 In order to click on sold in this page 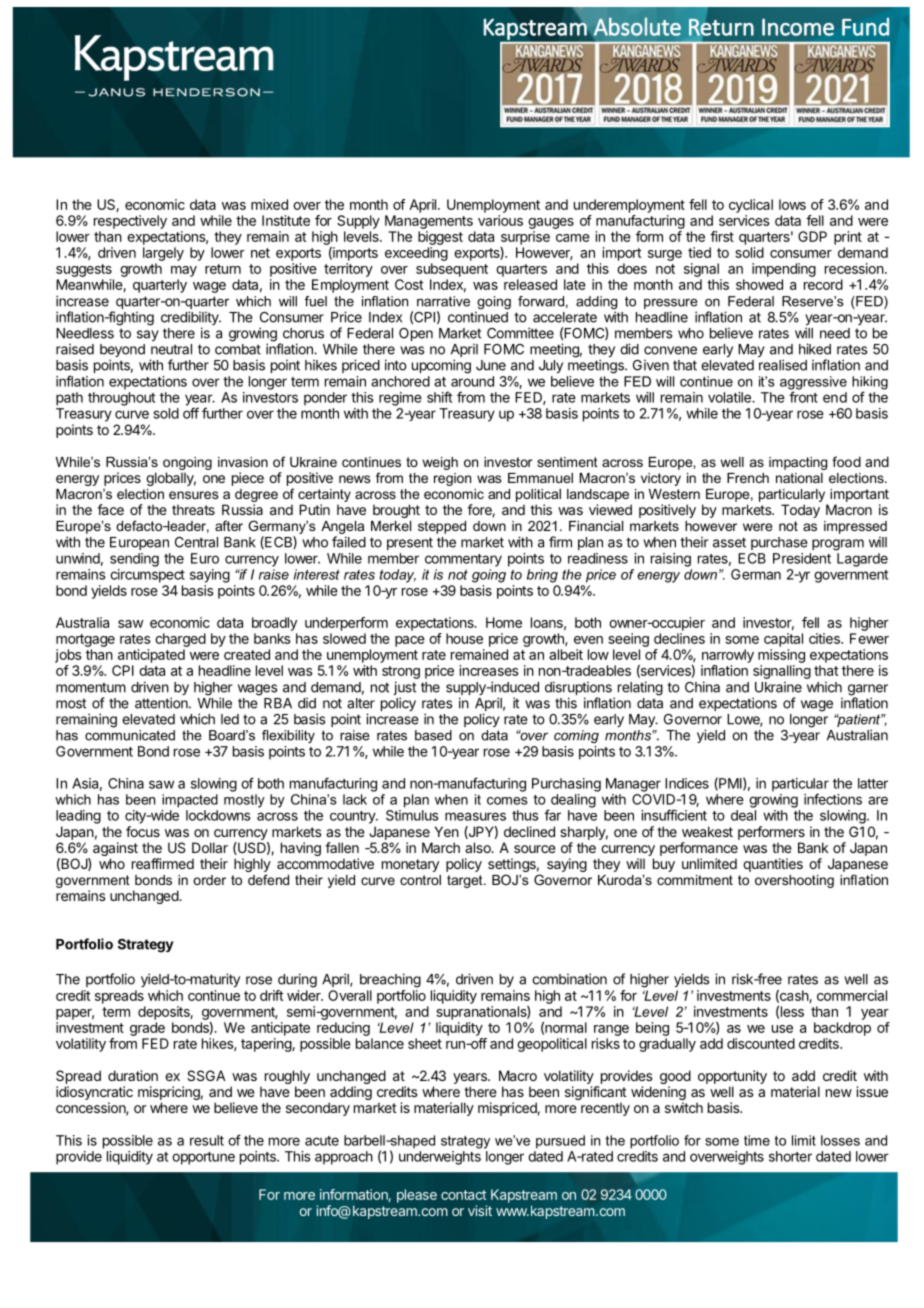, I will do `click(166, 413)`.
